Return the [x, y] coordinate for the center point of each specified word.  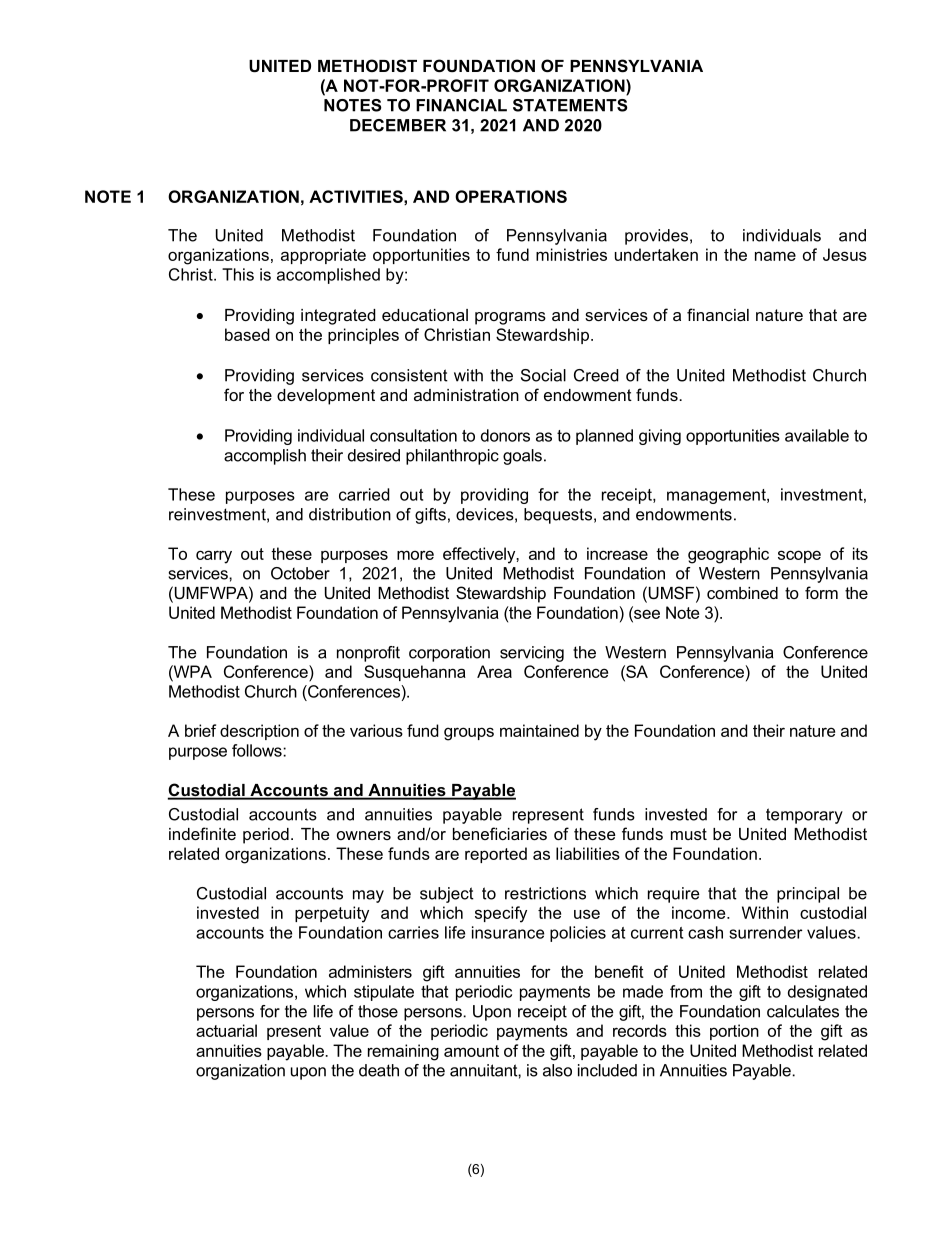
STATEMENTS [570, 105]
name [775, 256]
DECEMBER [398, 125]
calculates [803, 1011]
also [557, 1070]
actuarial [226, 1030]
